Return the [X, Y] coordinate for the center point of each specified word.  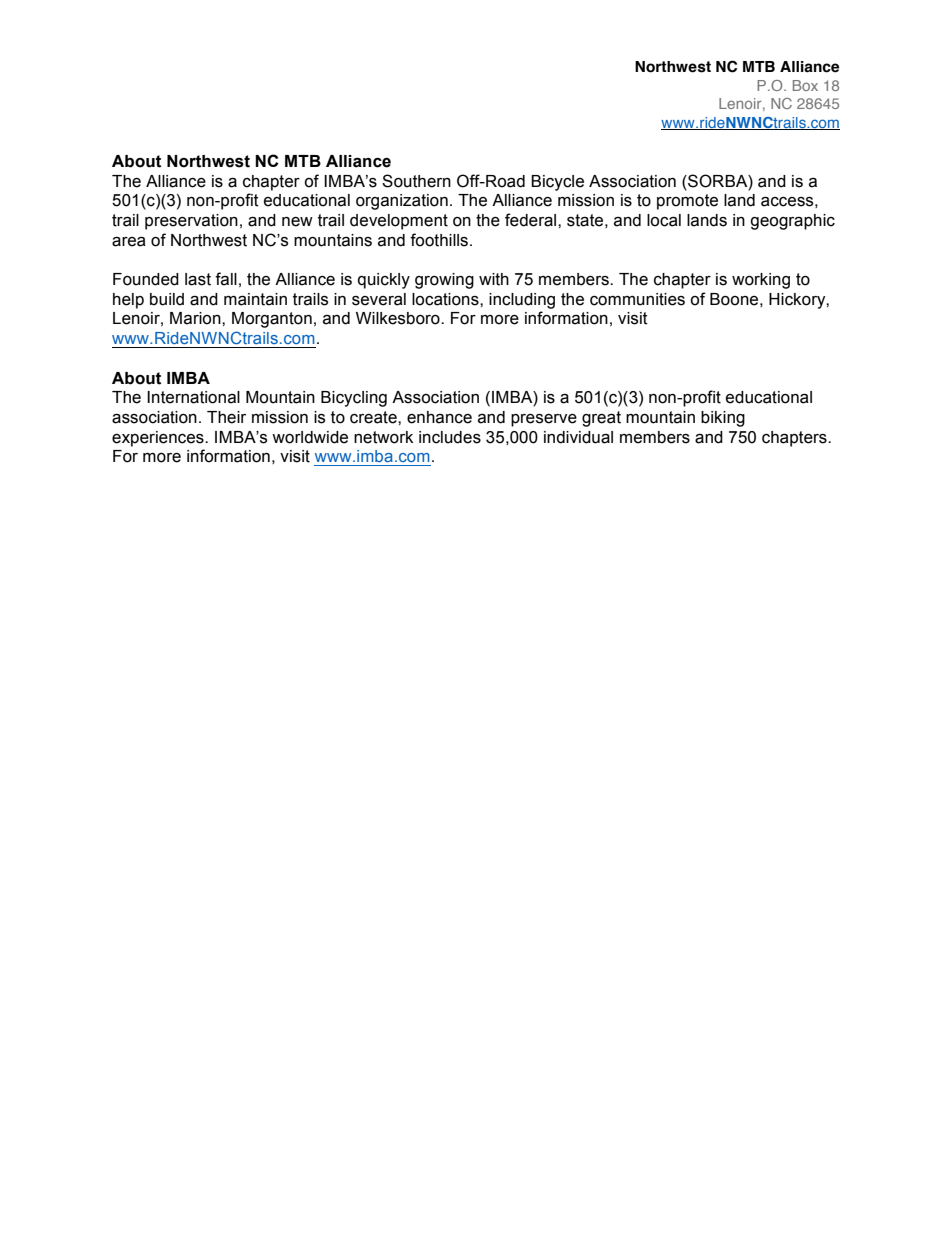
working [761, 281]
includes [450, 437]
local [664, 220]
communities [637, 299]
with [494, 279]
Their [226, 417]
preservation [191, 222]
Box [805, 85]
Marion [196, 318]
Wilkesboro [399, 318]
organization [402, 202]
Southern [416, 181]
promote [687, 202]
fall [226, 279]
